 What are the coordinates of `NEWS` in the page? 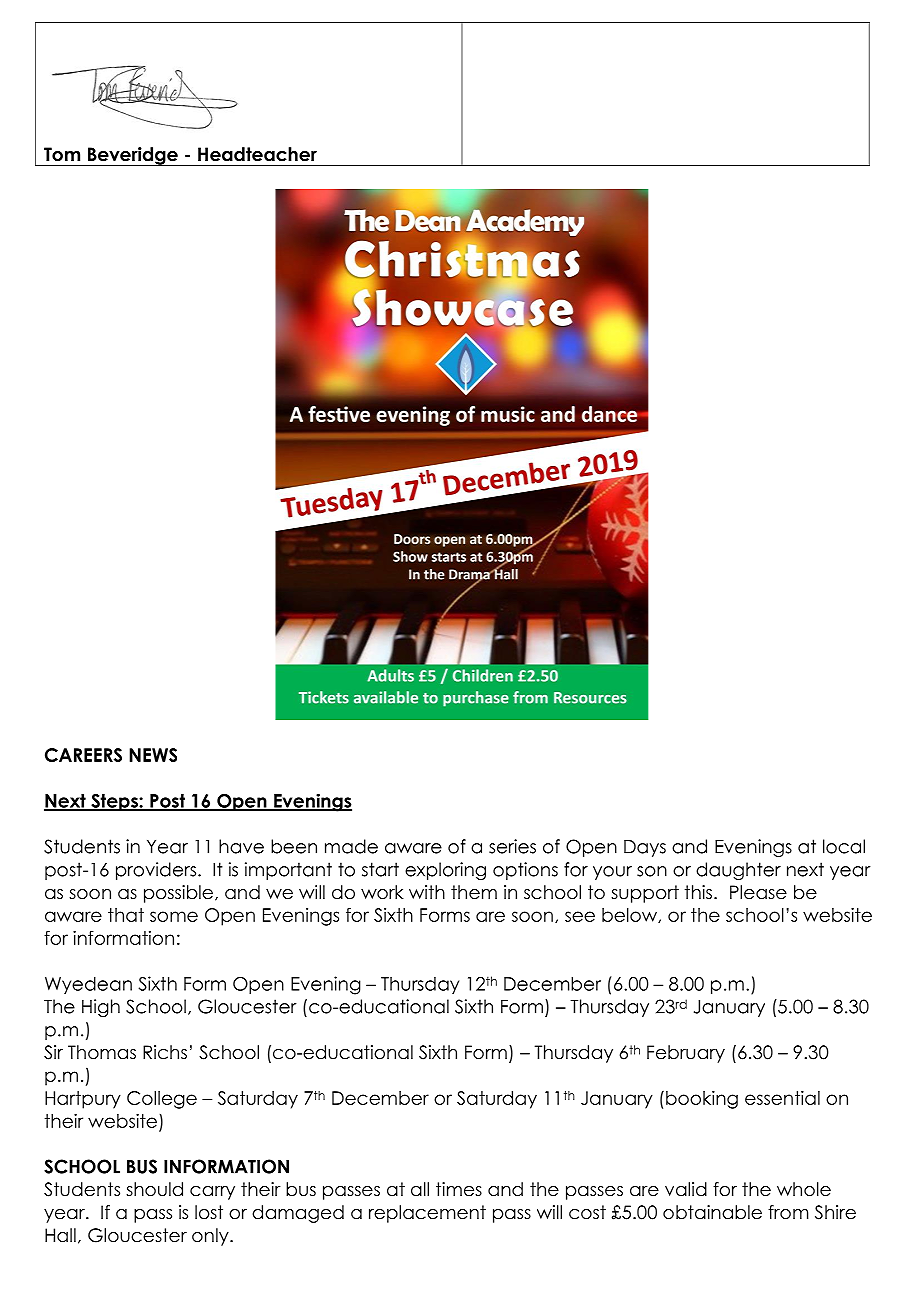 It's located at (153, 755).
